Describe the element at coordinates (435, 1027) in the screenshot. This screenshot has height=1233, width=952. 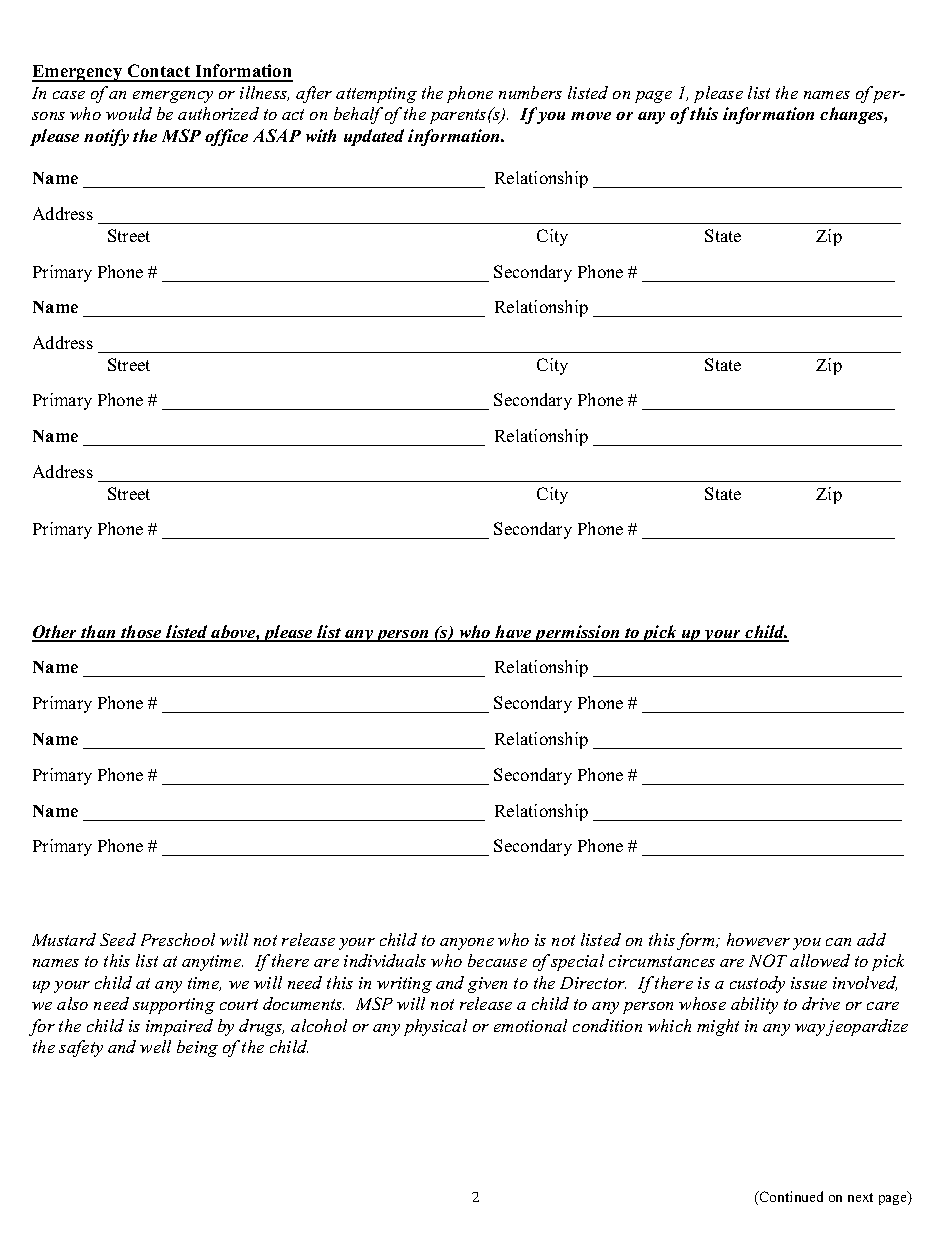
I see `physical` at that location.
